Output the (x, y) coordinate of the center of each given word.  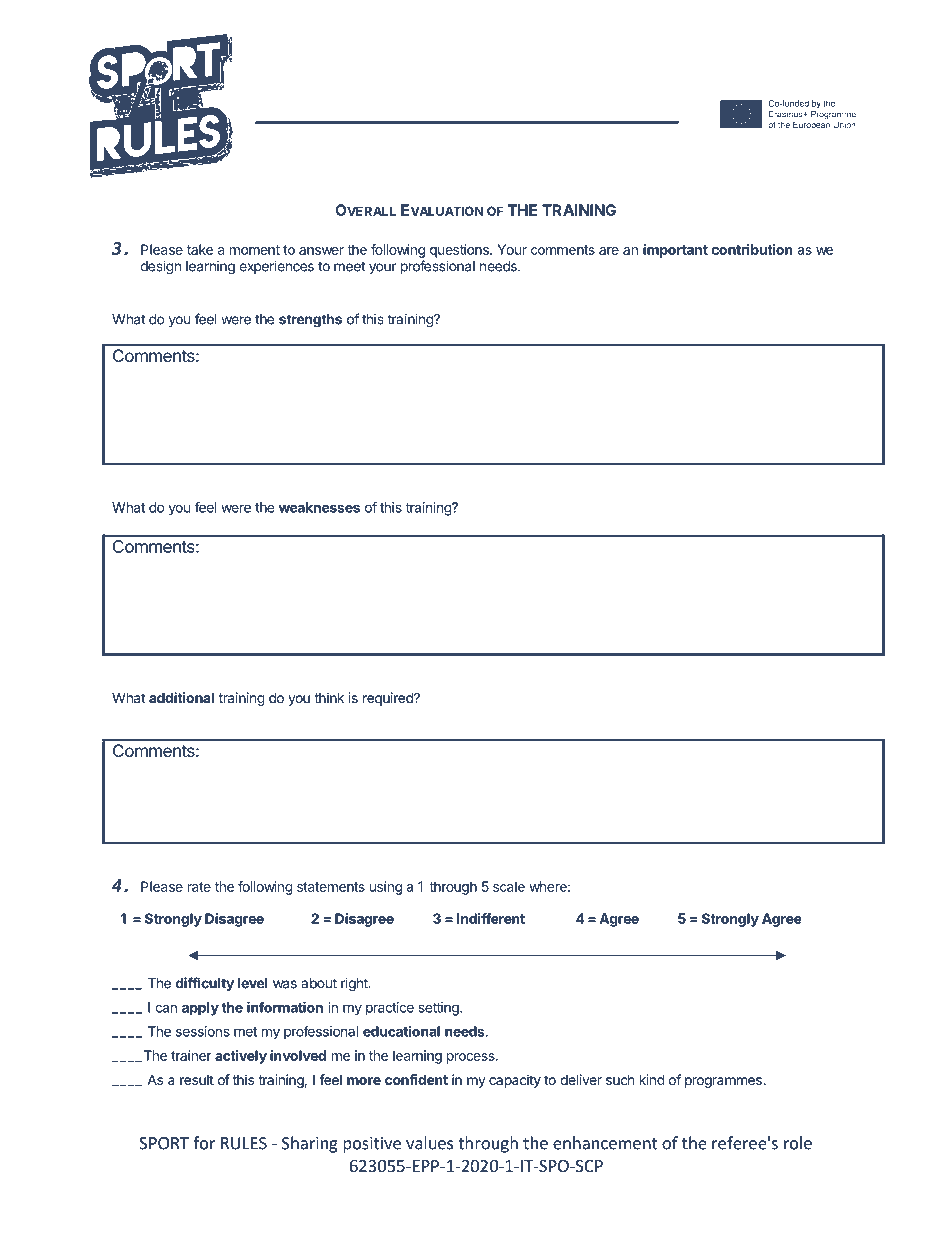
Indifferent (491, 918)
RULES (244, 1143)
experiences (276, 267)
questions (460, 251)
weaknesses (319, 507)
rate (199, 887)
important (675, 251)
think (329, 697)
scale (509, 886)
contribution (752, 249)
